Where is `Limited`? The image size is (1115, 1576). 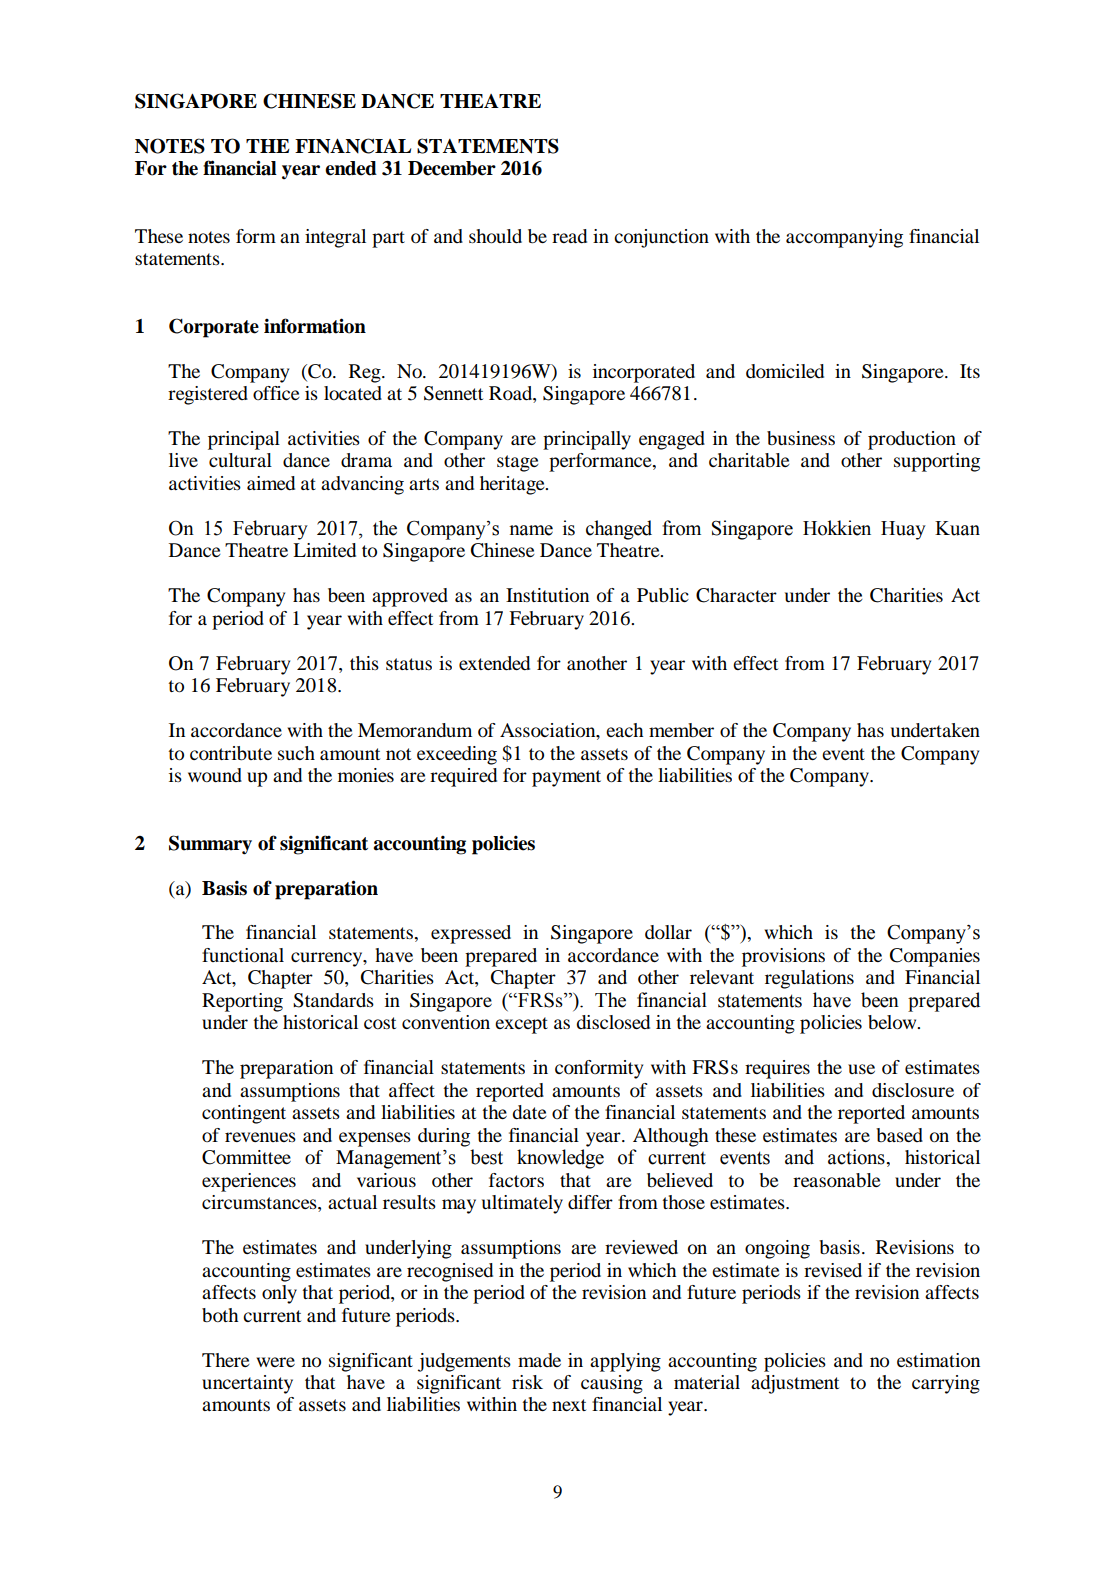
Limited is located at coordinates (324, 550).
